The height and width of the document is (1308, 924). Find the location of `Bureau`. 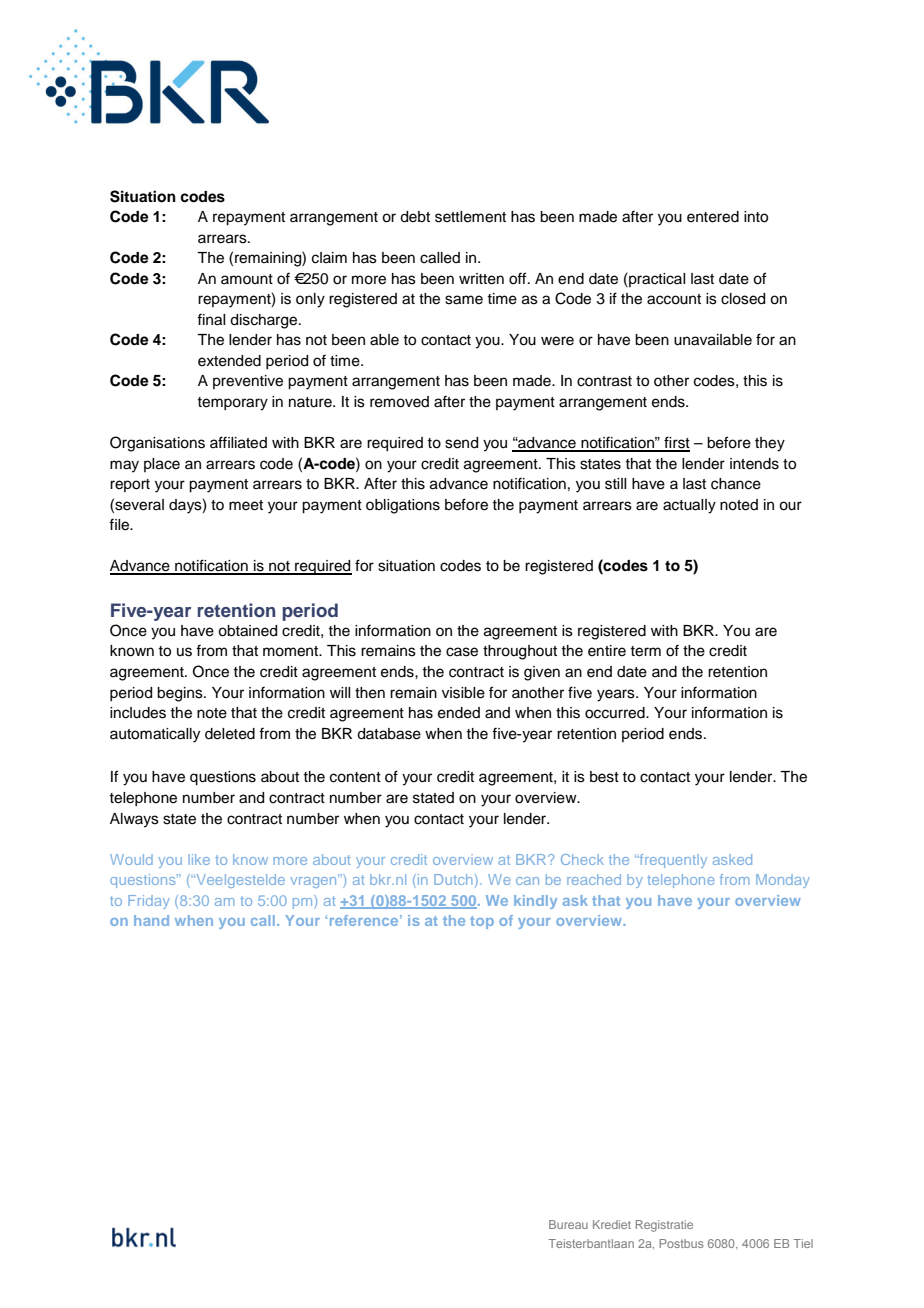

Bureau is located at coordinates (568, 1224).
